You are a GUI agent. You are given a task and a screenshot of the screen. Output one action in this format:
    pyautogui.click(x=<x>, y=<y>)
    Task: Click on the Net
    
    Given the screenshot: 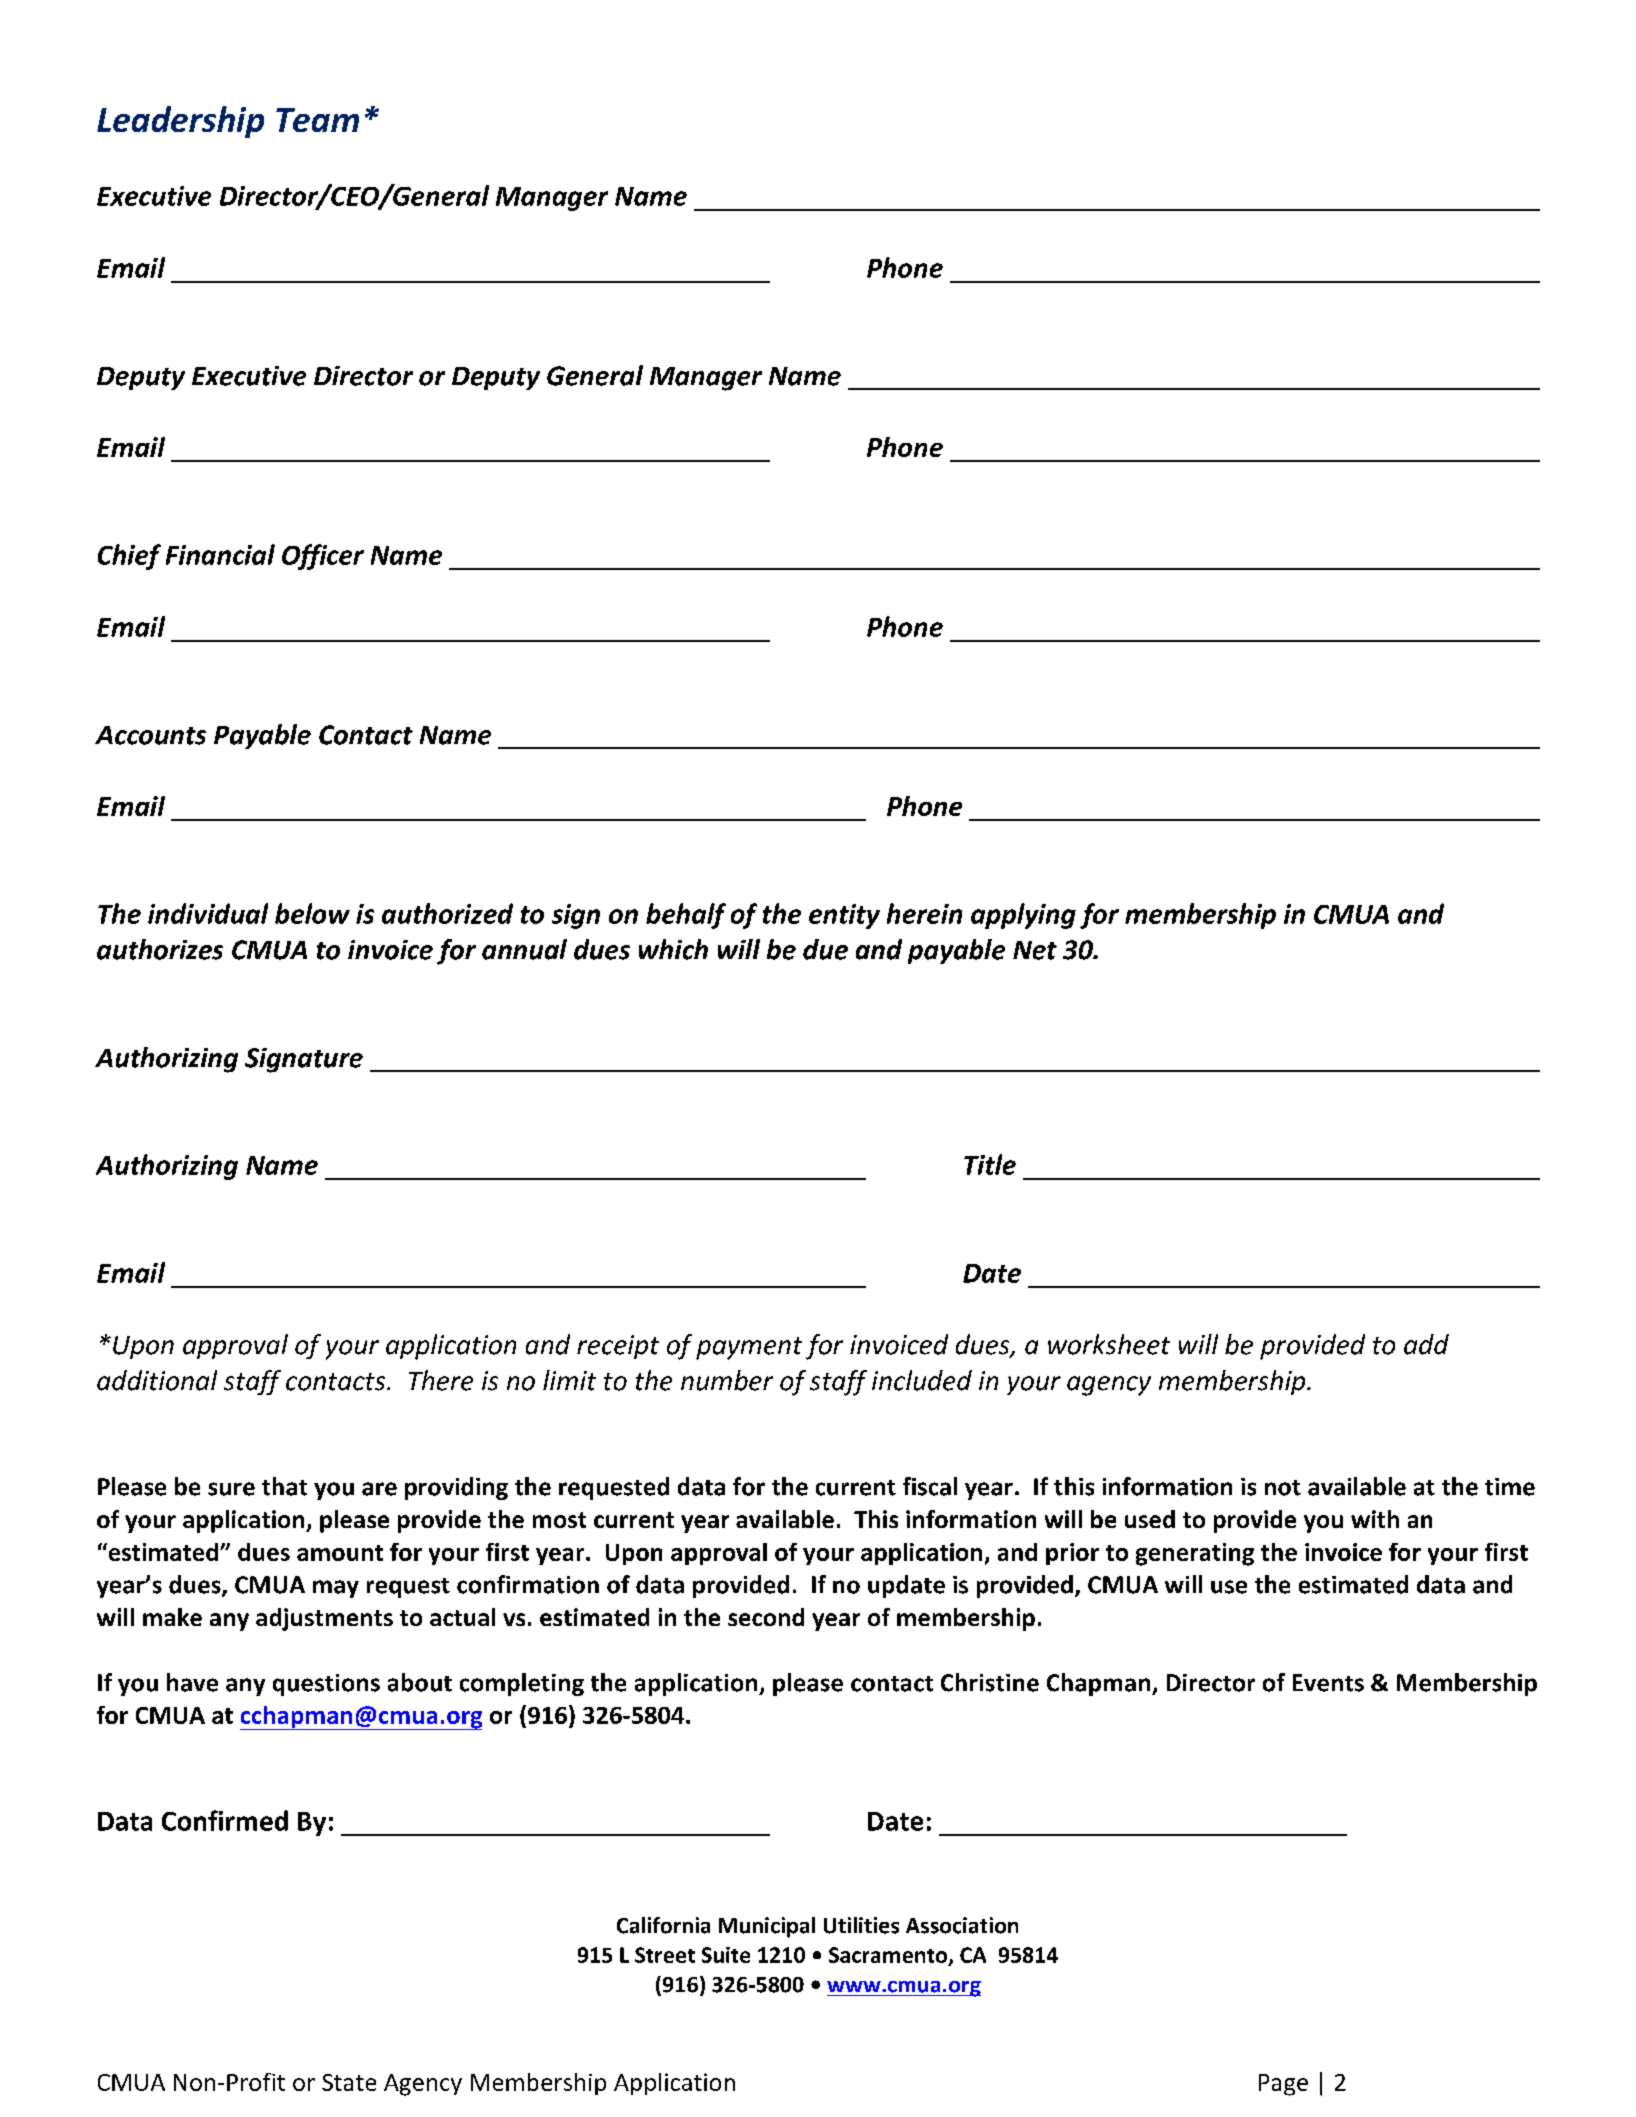 What is the action you would take?
    pyautogui.click(x=1035, y=950)
